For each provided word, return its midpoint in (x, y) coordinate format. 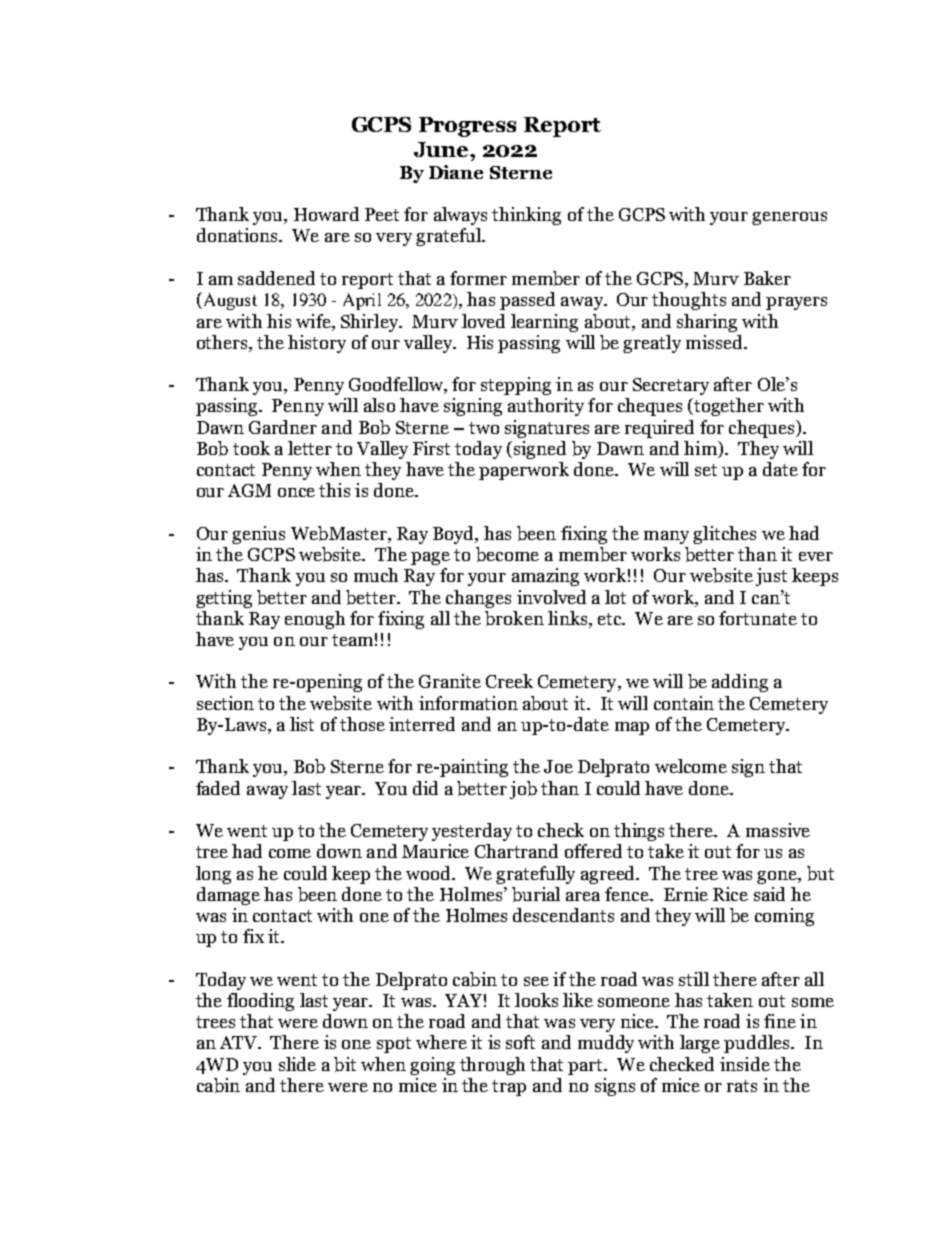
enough (315, 620)
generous (789, 218)
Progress (467, 127)
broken (514, 618)
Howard (326, 214)
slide (297, 1064)
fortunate (758, 618)
